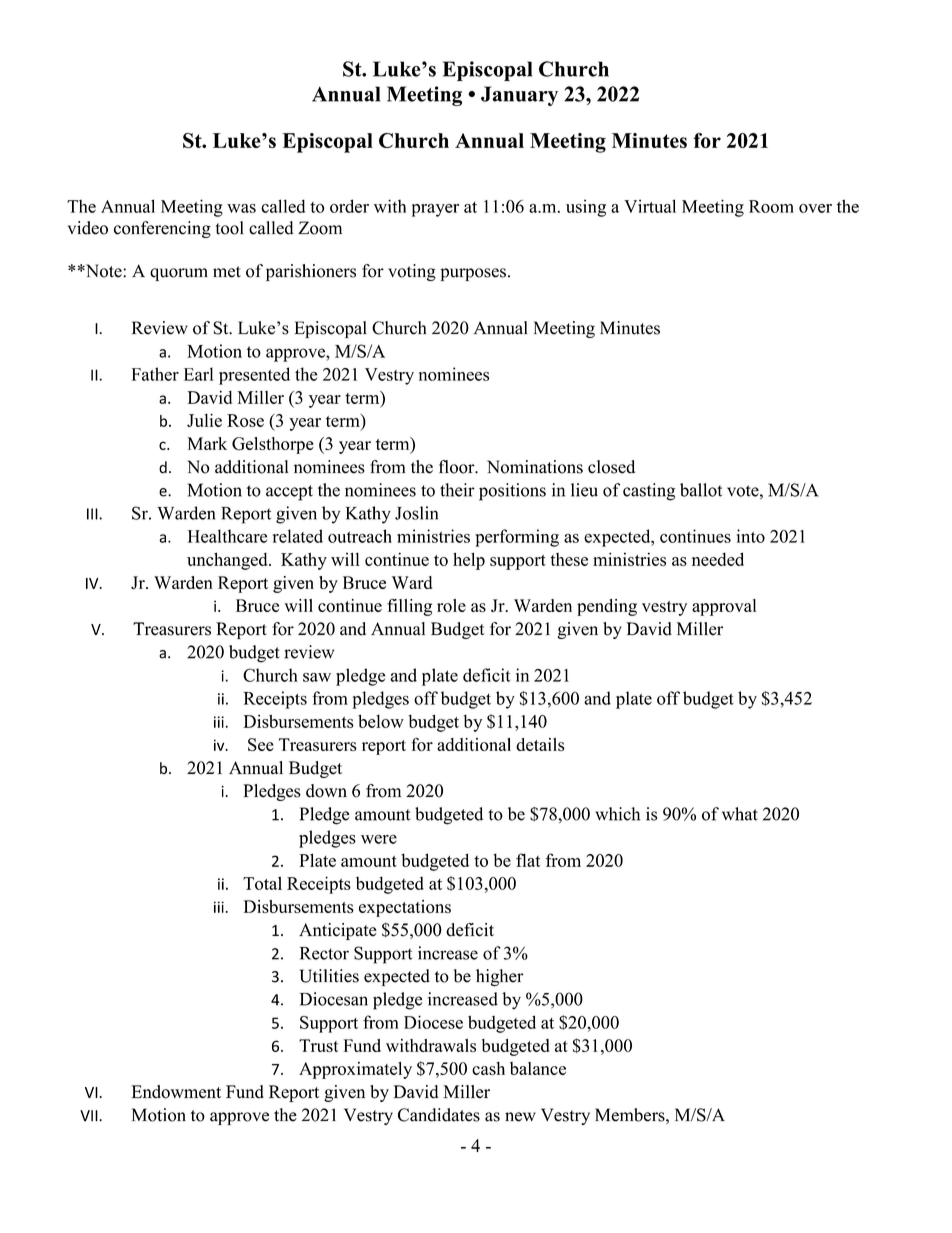 This screenshot has width=952, height=1233. Describe the element at coordinates (771, 206) in the screenshot. I see `Room` at that location.
